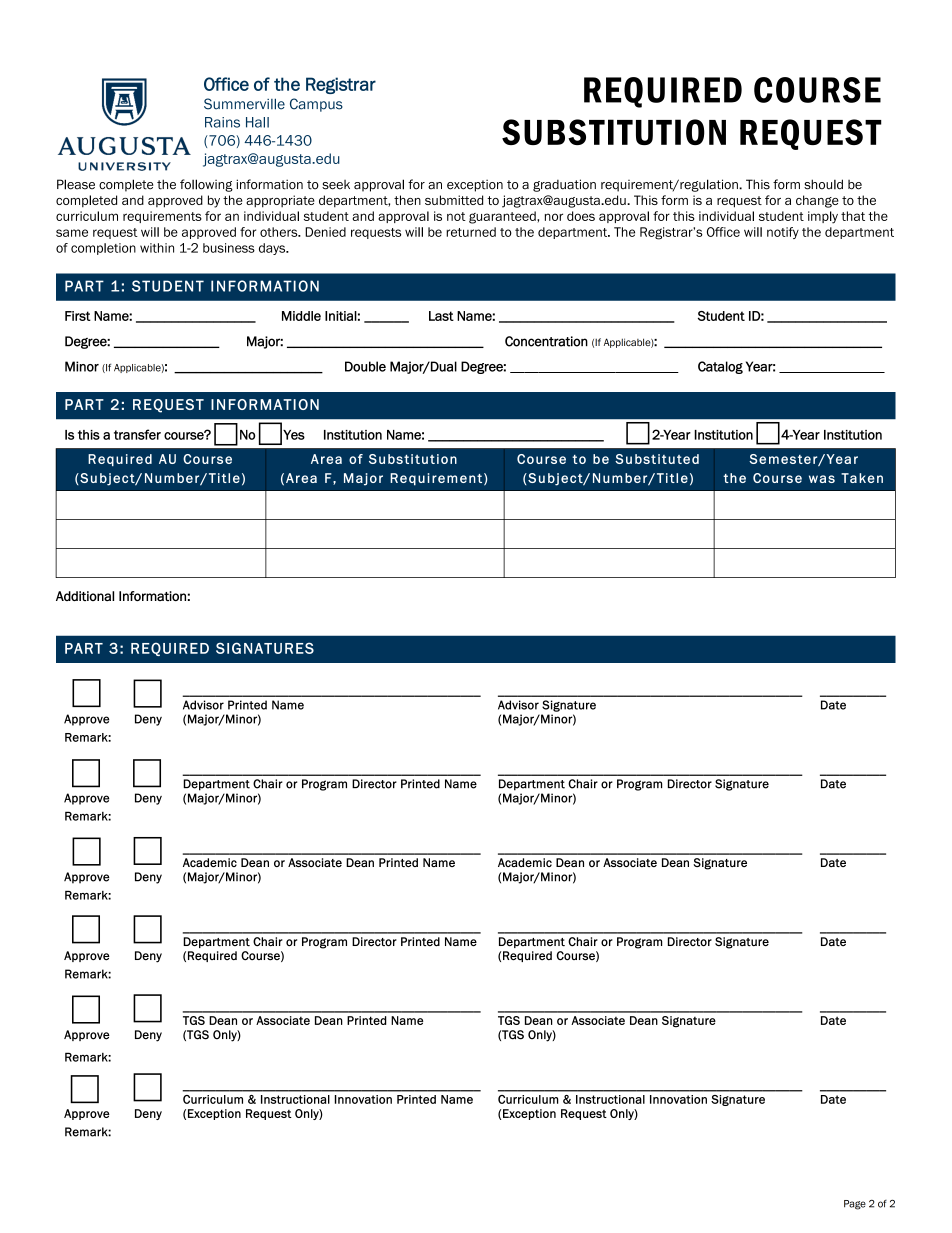 The height and width of the screenshot is (1233, 952). Describe the element at coordinates (365, 366) in the screenshot. I see `Double` at that location.
